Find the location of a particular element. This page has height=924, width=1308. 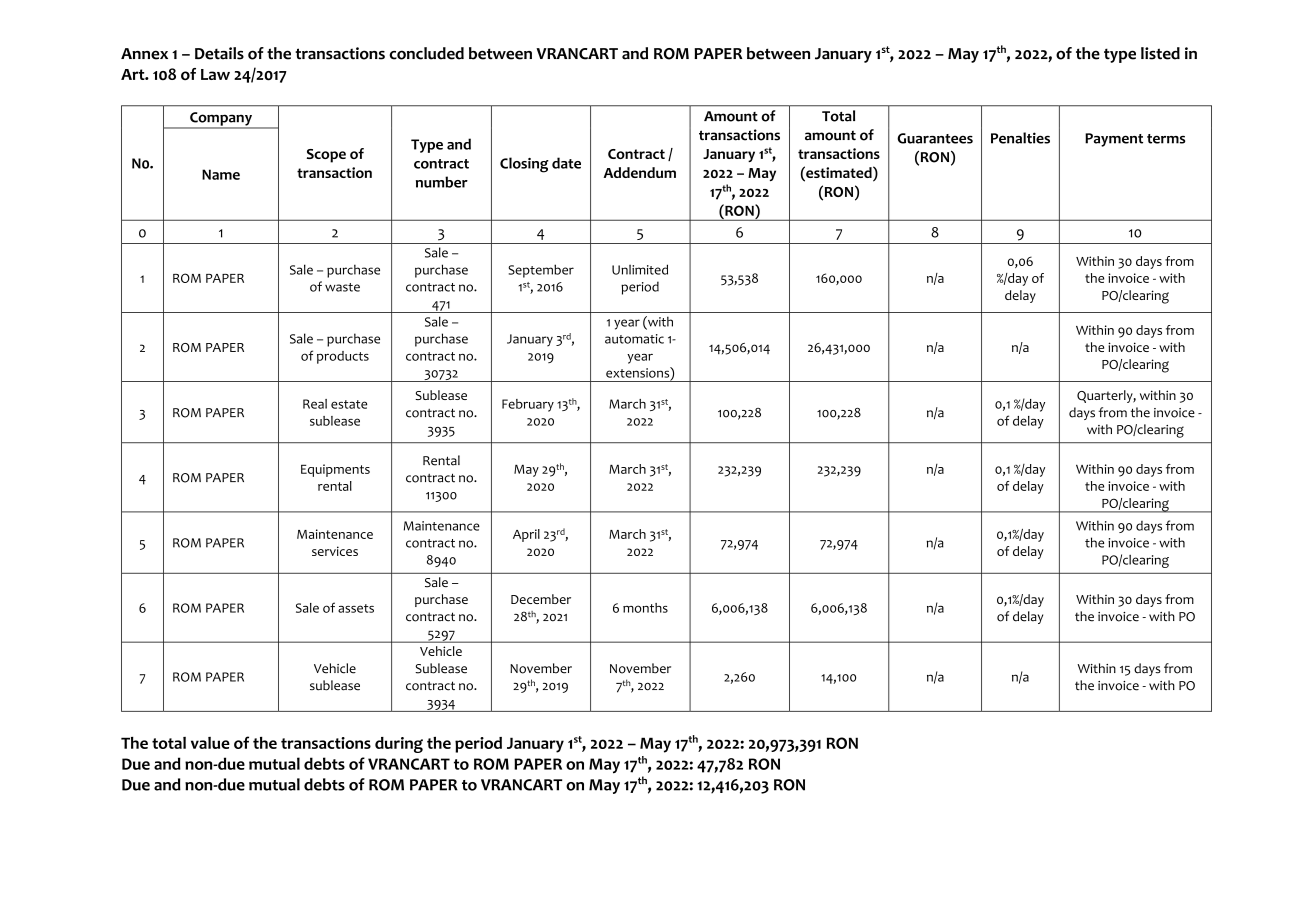

February is located at coordinates (528, 405).
